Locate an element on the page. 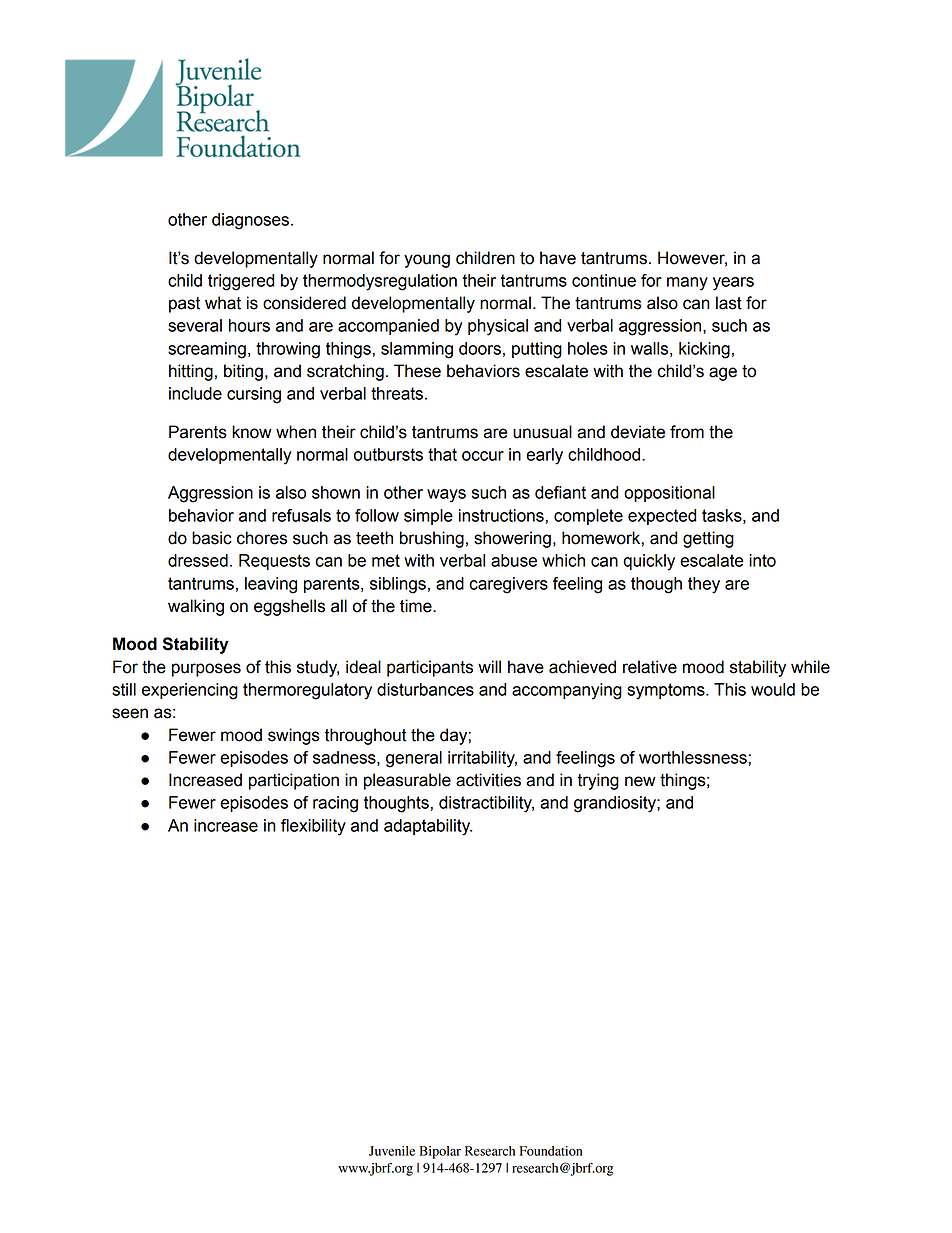 The width and height of the image is (952, 1233). Foundation is located at coordinates (551, 1151).
